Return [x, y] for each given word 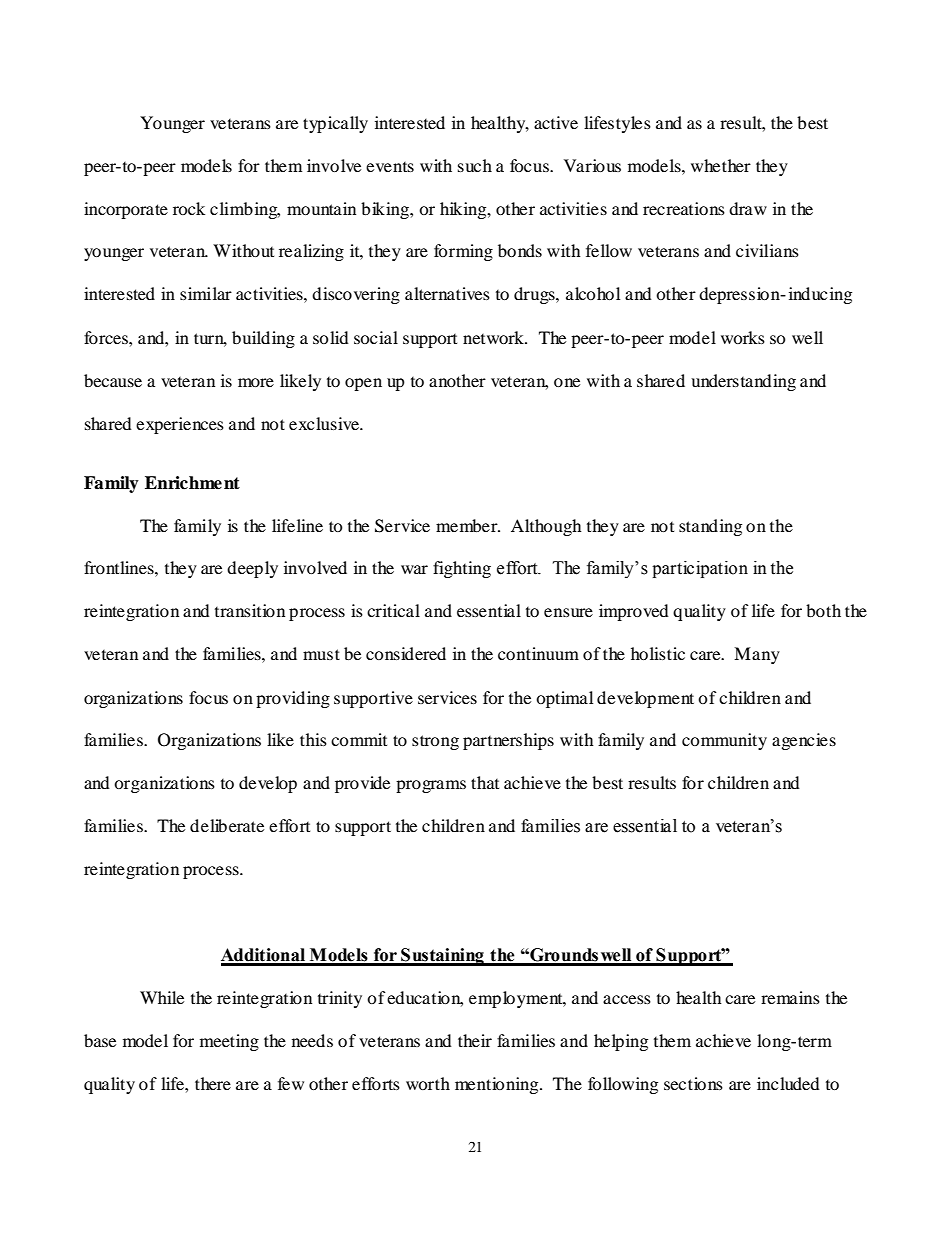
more [256, 382]
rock [189, 208]
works [743, 337]
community [724, 741]
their [475, 1040]
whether [721, 165]
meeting [229, 1042]
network [494, 337]
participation [700, 569]
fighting [462, 569]
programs [431, 786]
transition [250, 610]
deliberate [227, 825]
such [475, 165]
